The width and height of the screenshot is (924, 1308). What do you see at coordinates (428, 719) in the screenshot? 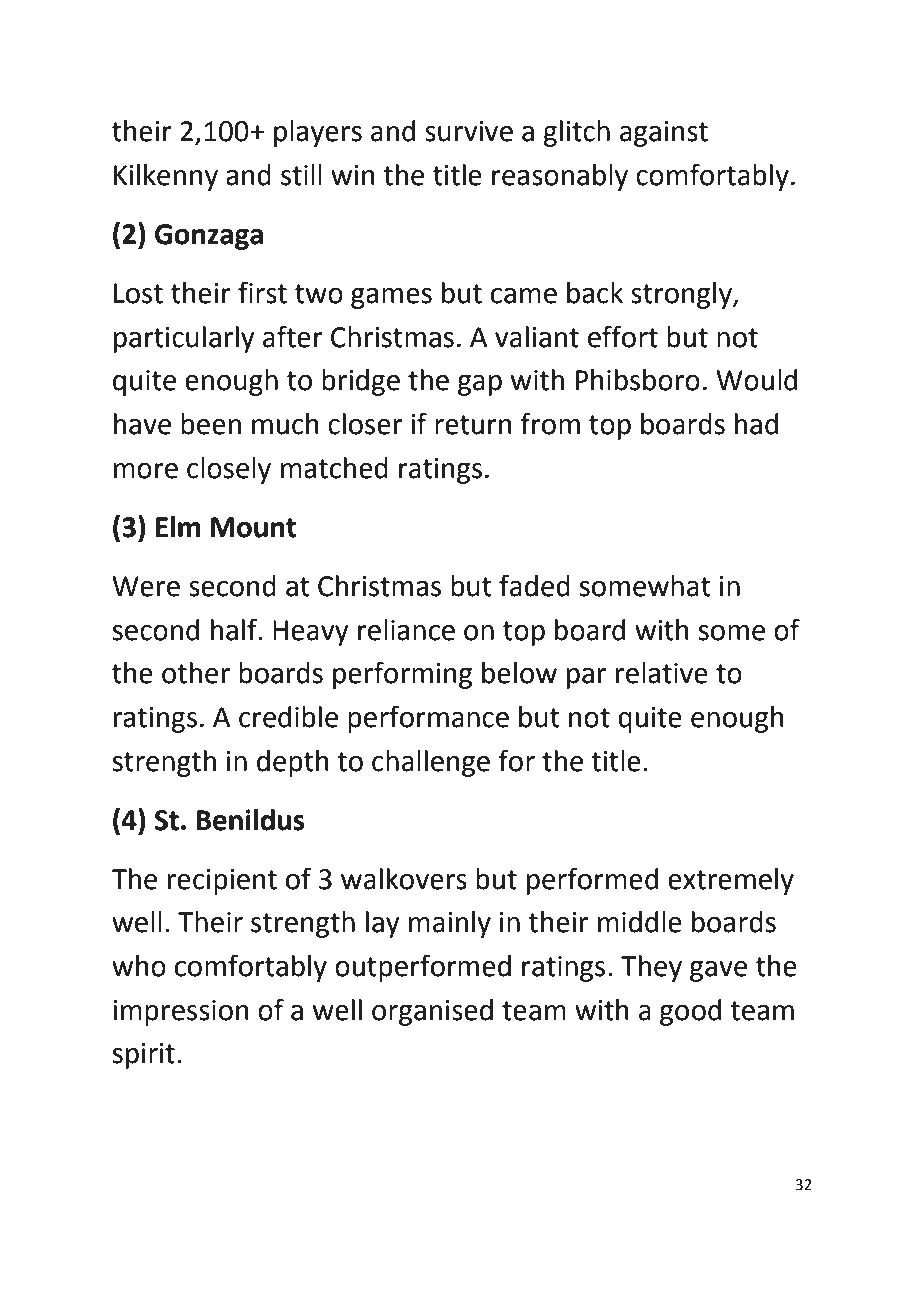
I see `performance` at bounding box center [428, 719].
